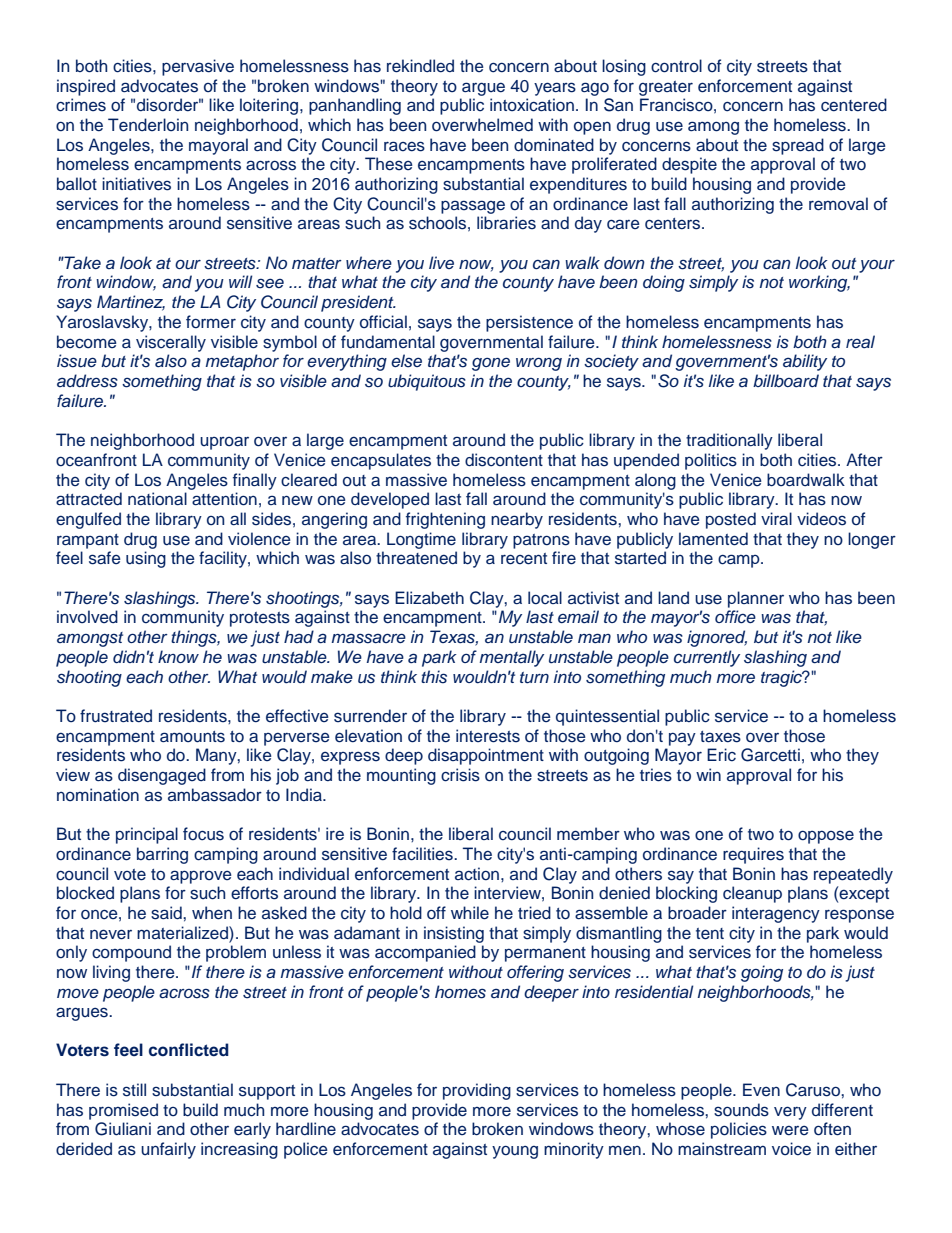  I want to click on spread, so click(798, 146).
